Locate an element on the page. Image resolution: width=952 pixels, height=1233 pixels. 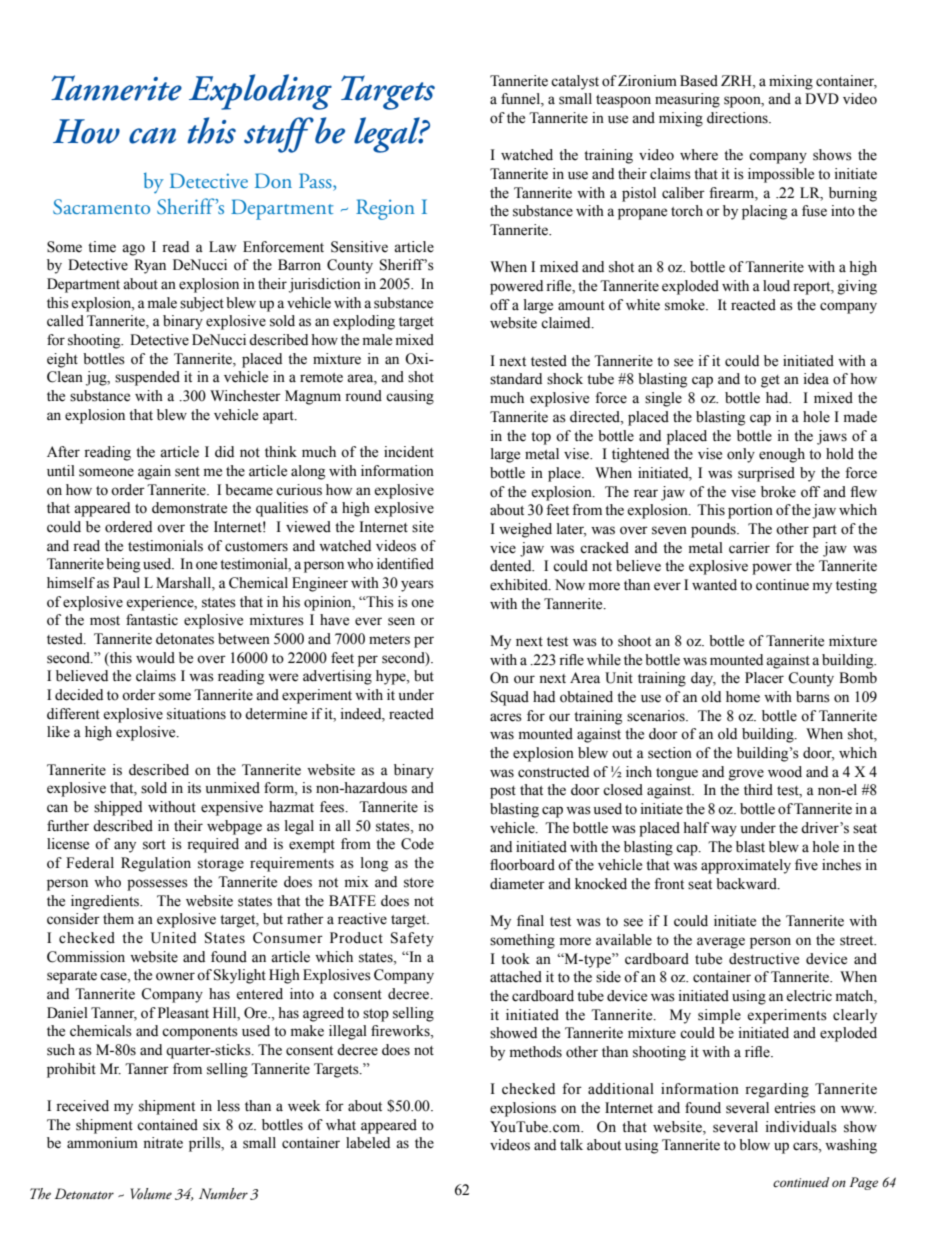
shipped is located at coordinates (118, 808).
